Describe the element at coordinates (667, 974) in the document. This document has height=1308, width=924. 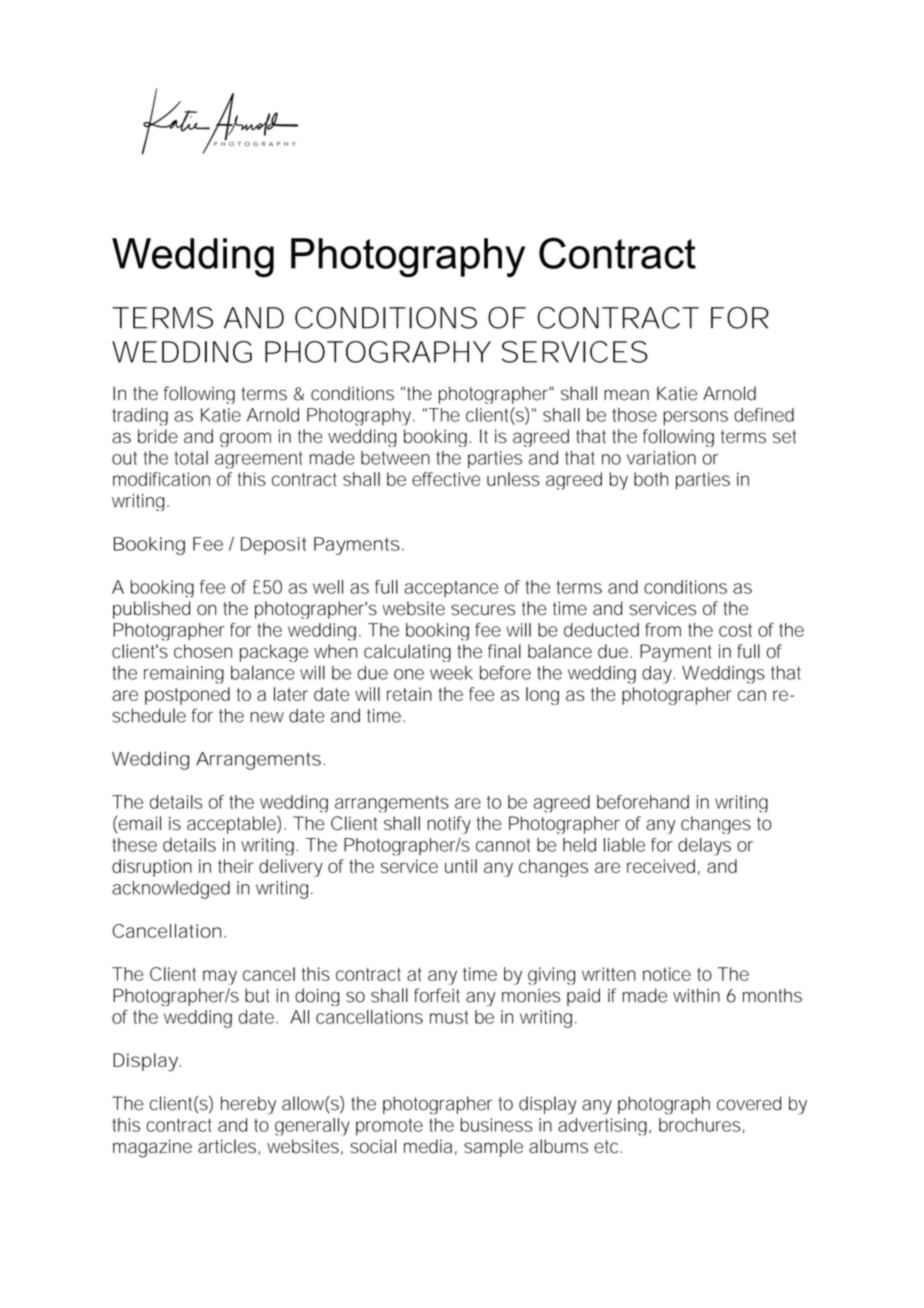
I see `notice` at that location.
